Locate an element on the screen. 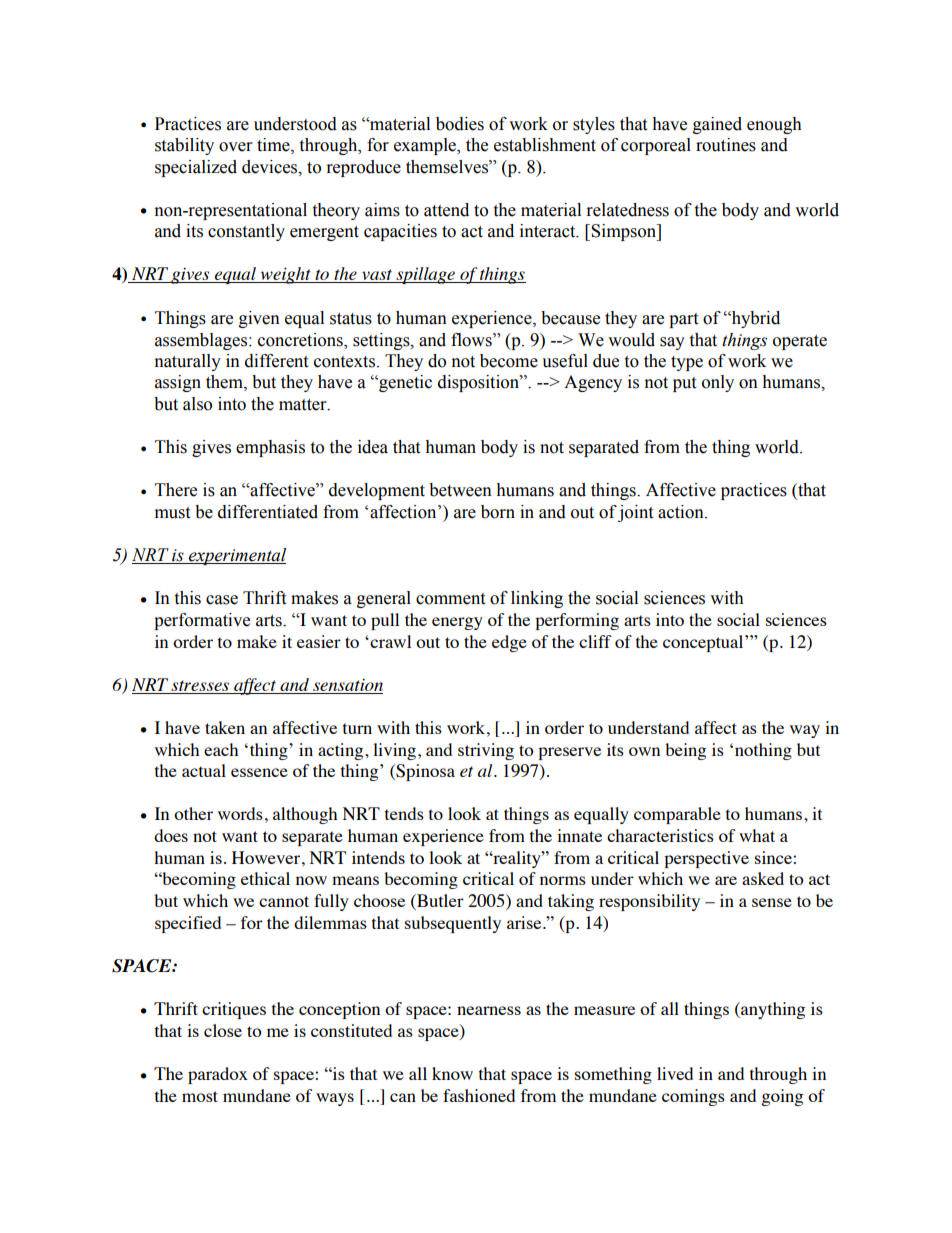 This screenshot has width=952, height=1233. bodies is located at coordinates (460, 124).
